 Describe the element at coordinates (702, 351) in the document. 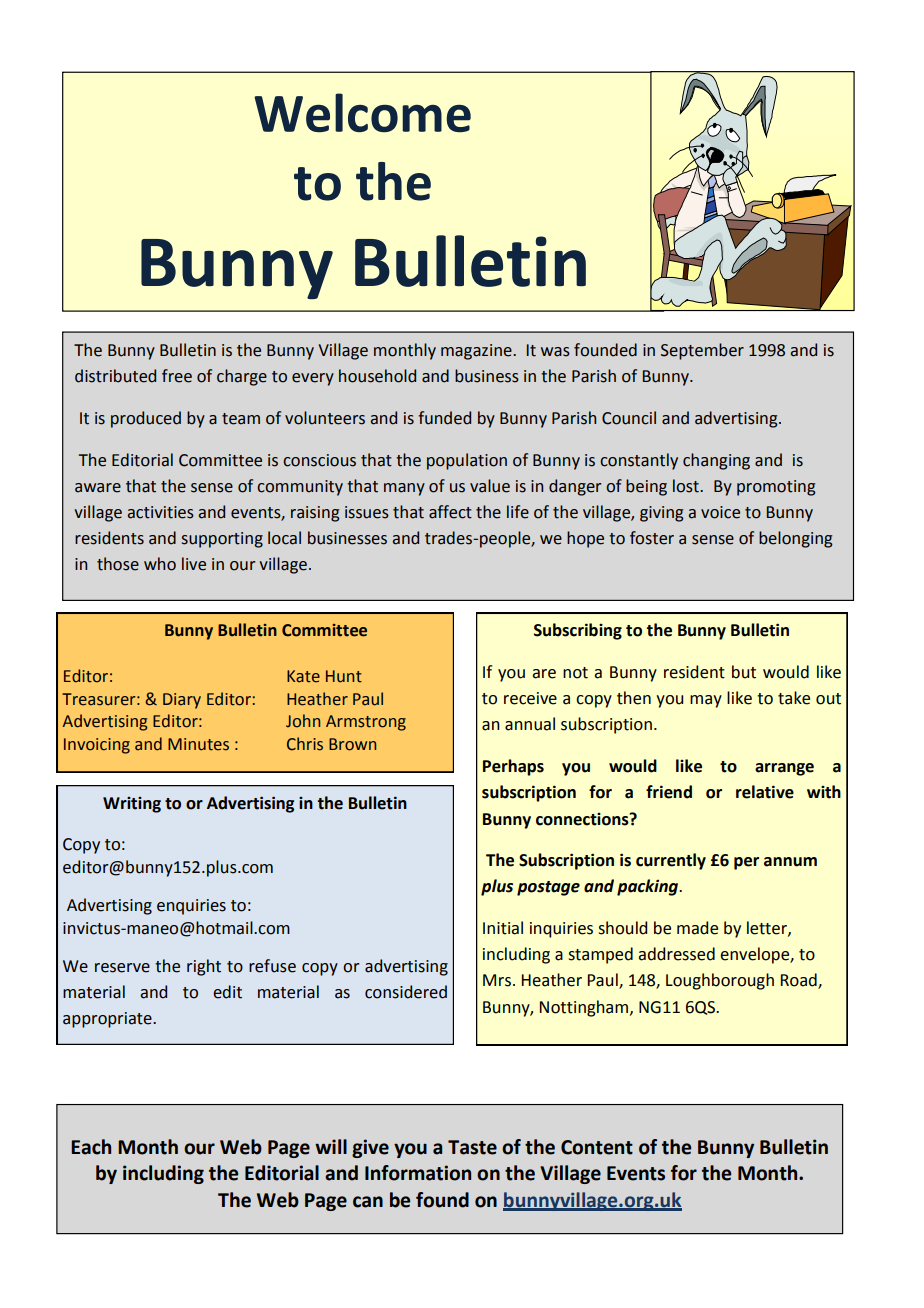

I see `September` at that location.
